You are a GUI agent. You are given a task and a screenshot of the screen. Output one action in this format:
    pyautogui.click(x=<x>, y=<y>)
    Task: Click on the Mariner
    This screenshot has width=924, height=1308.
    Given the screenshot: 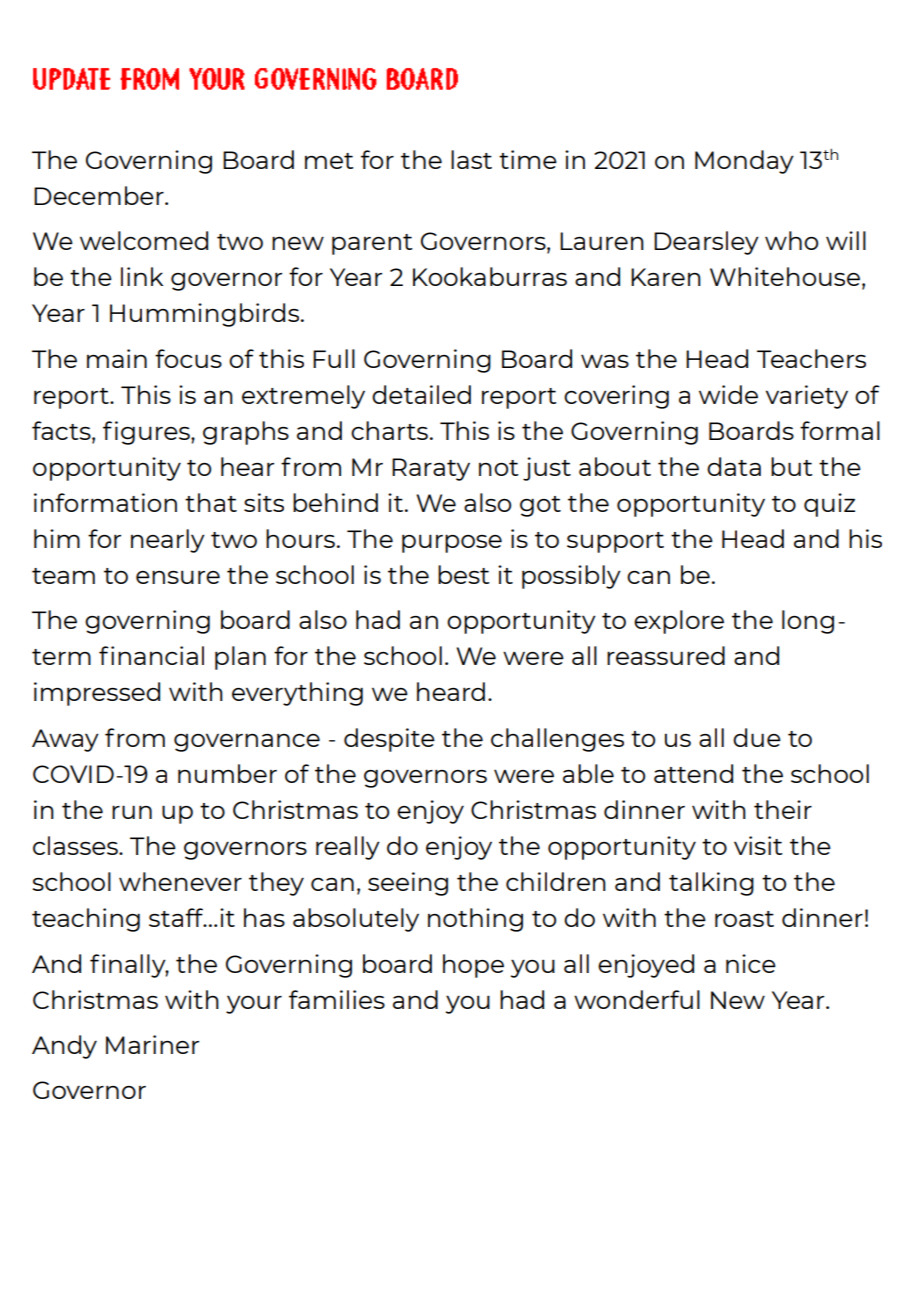 What is the action you would take?
    pyautogui.click(x=152, y=1044)
